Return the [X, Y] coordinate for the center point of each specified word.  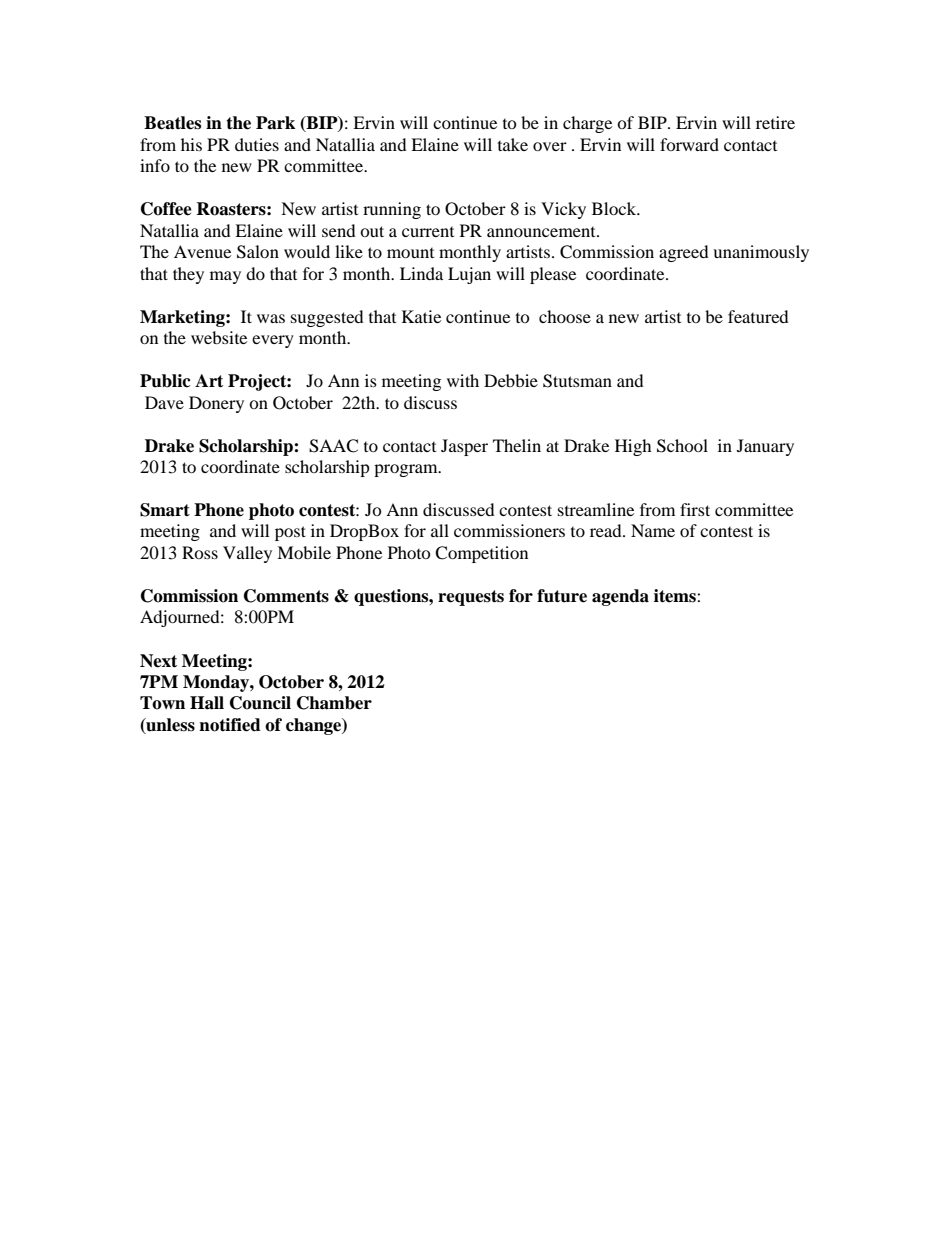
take [513, 144]
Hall [207, 703]
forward [689, 144]
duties [257, 144]
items [676, 596]
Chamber [334, 703]
